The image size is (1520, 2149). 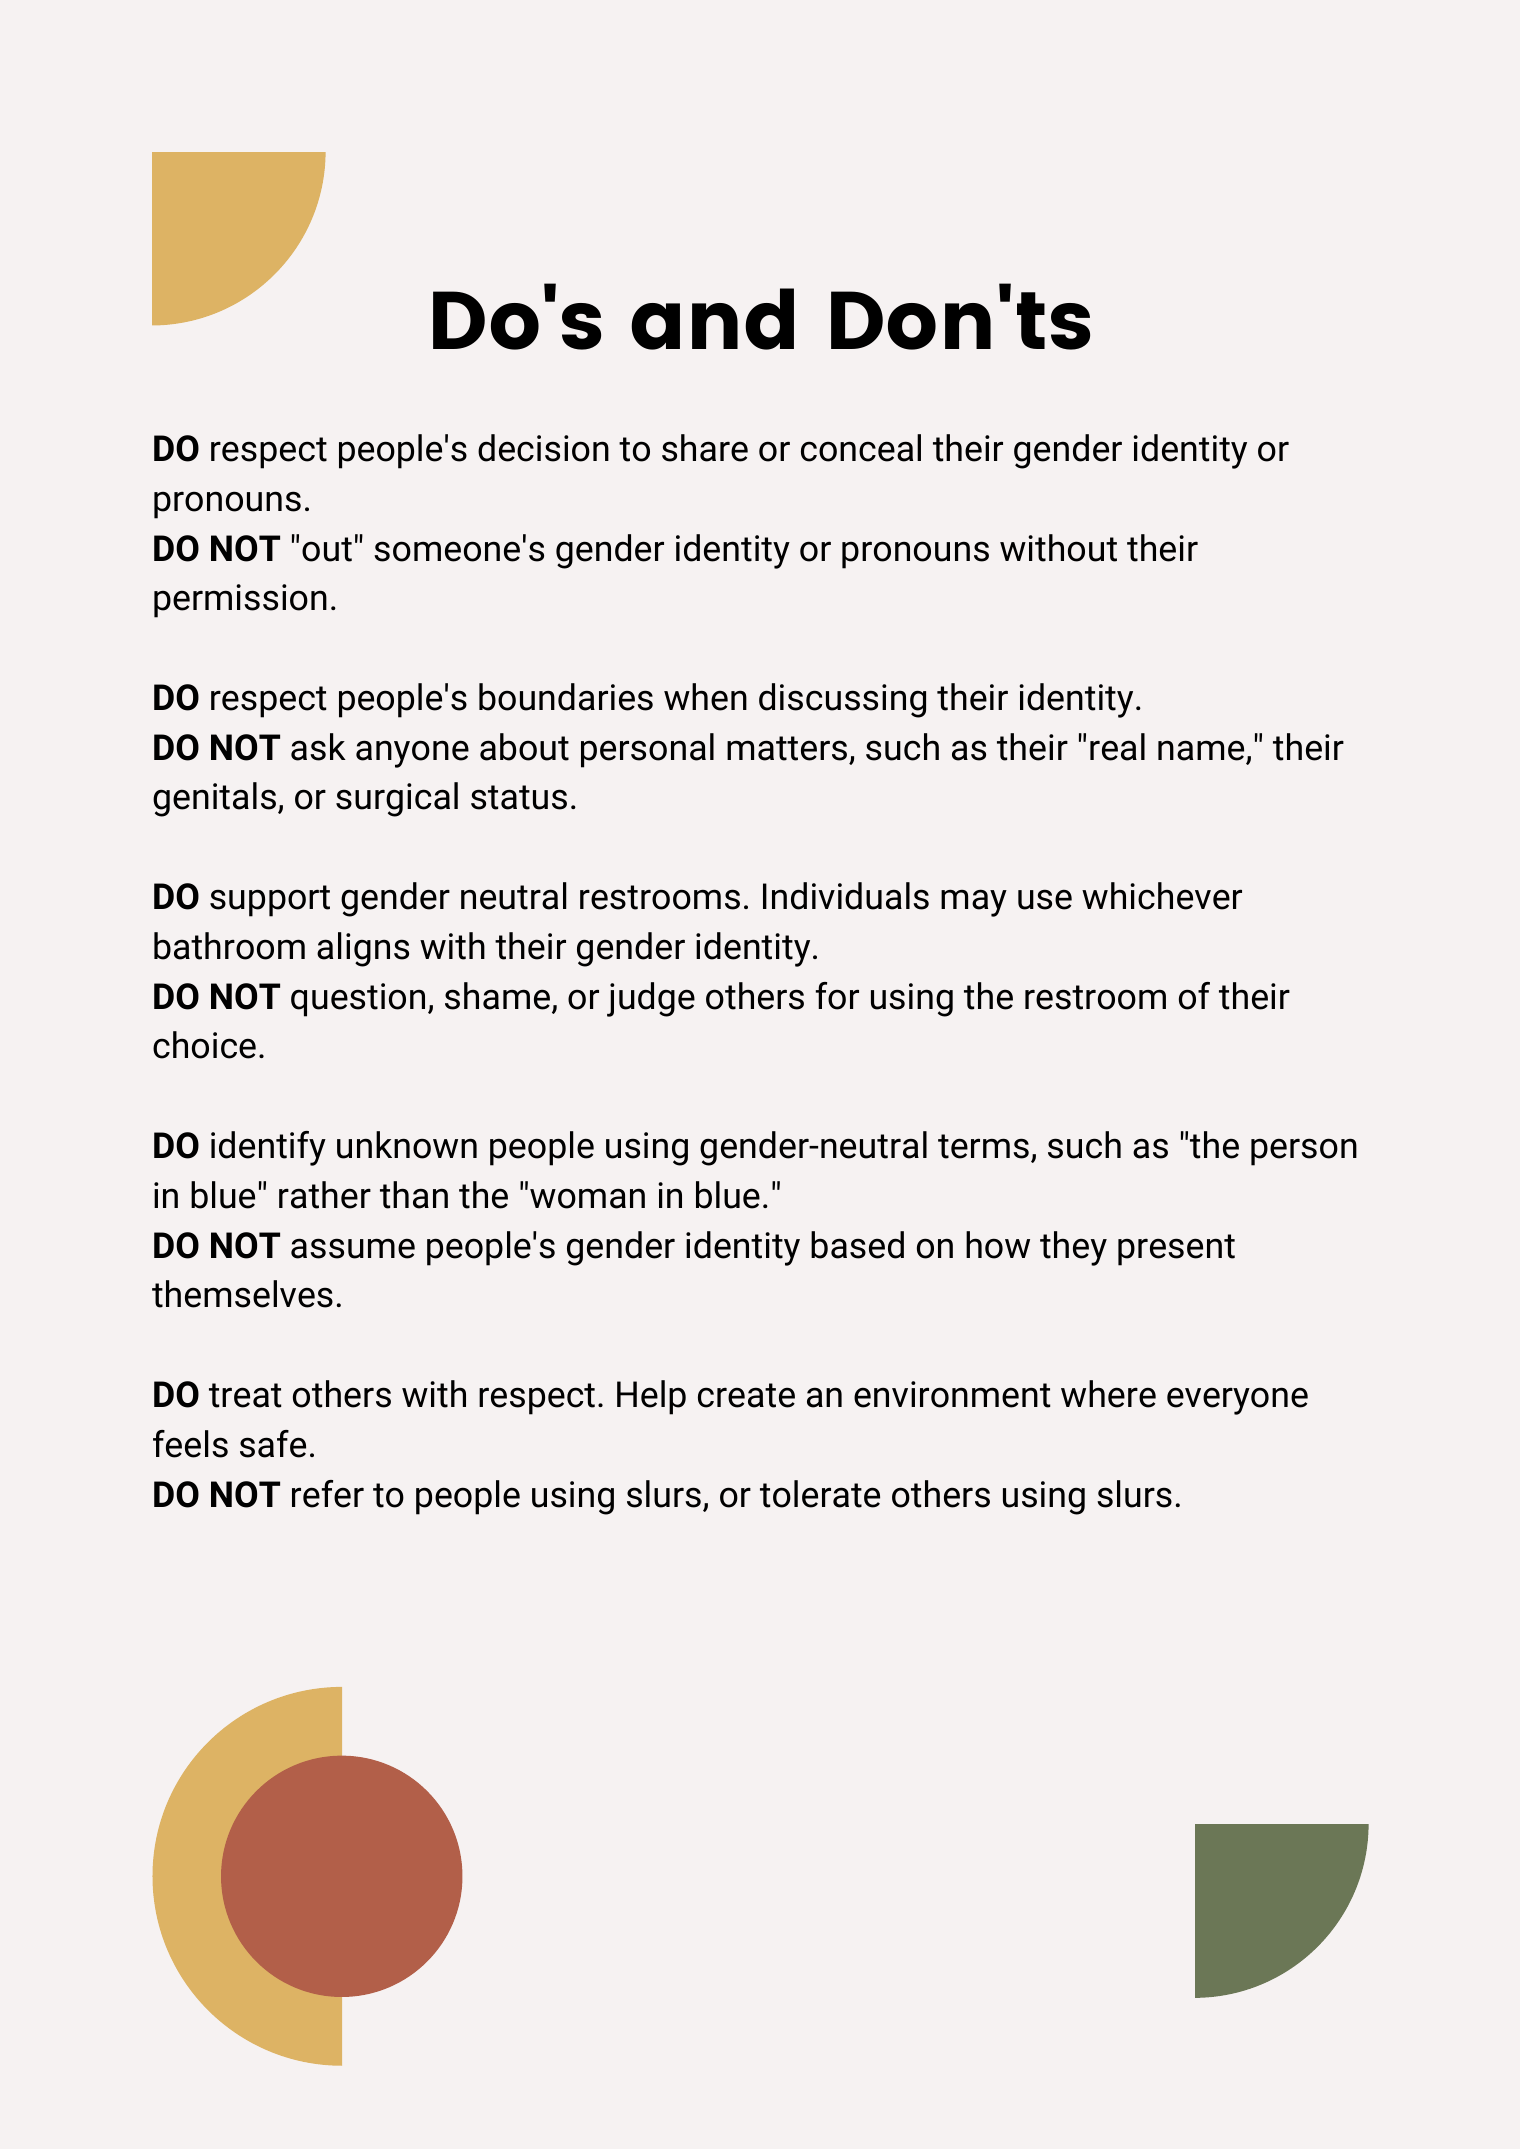 What do you see at coordinates (273, 1444) in the screenshot?
I see `safe` at bounding box center [273, 1444].
